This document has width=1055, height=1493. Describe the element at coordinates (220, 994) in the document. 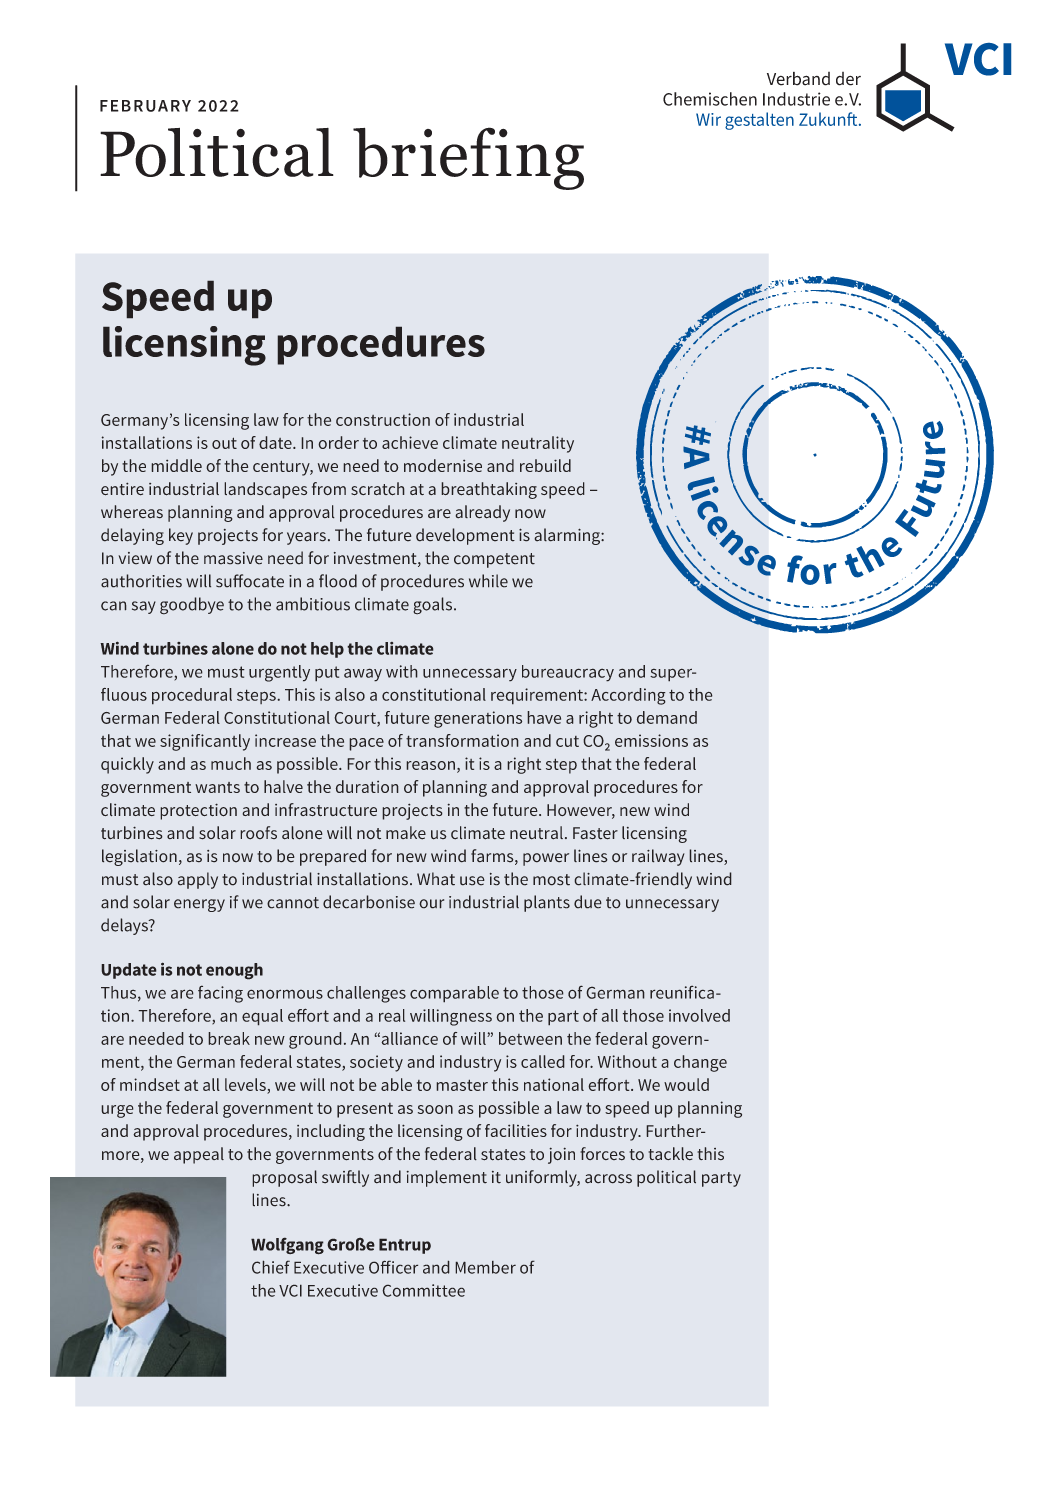

I see `facing` at that location.
